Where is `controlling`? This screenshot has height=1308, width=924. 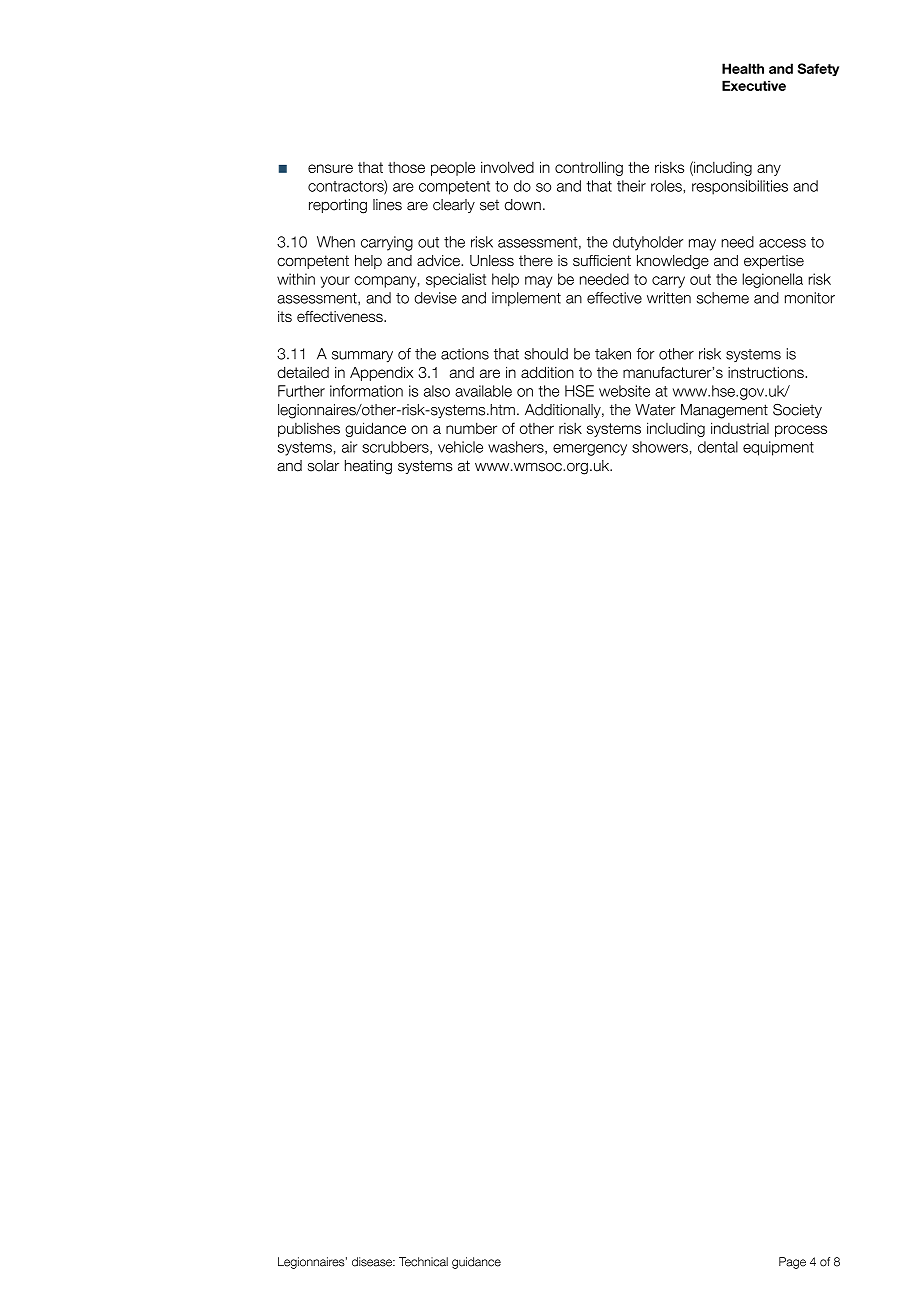 controlling is located at coordinates (589, 168).
